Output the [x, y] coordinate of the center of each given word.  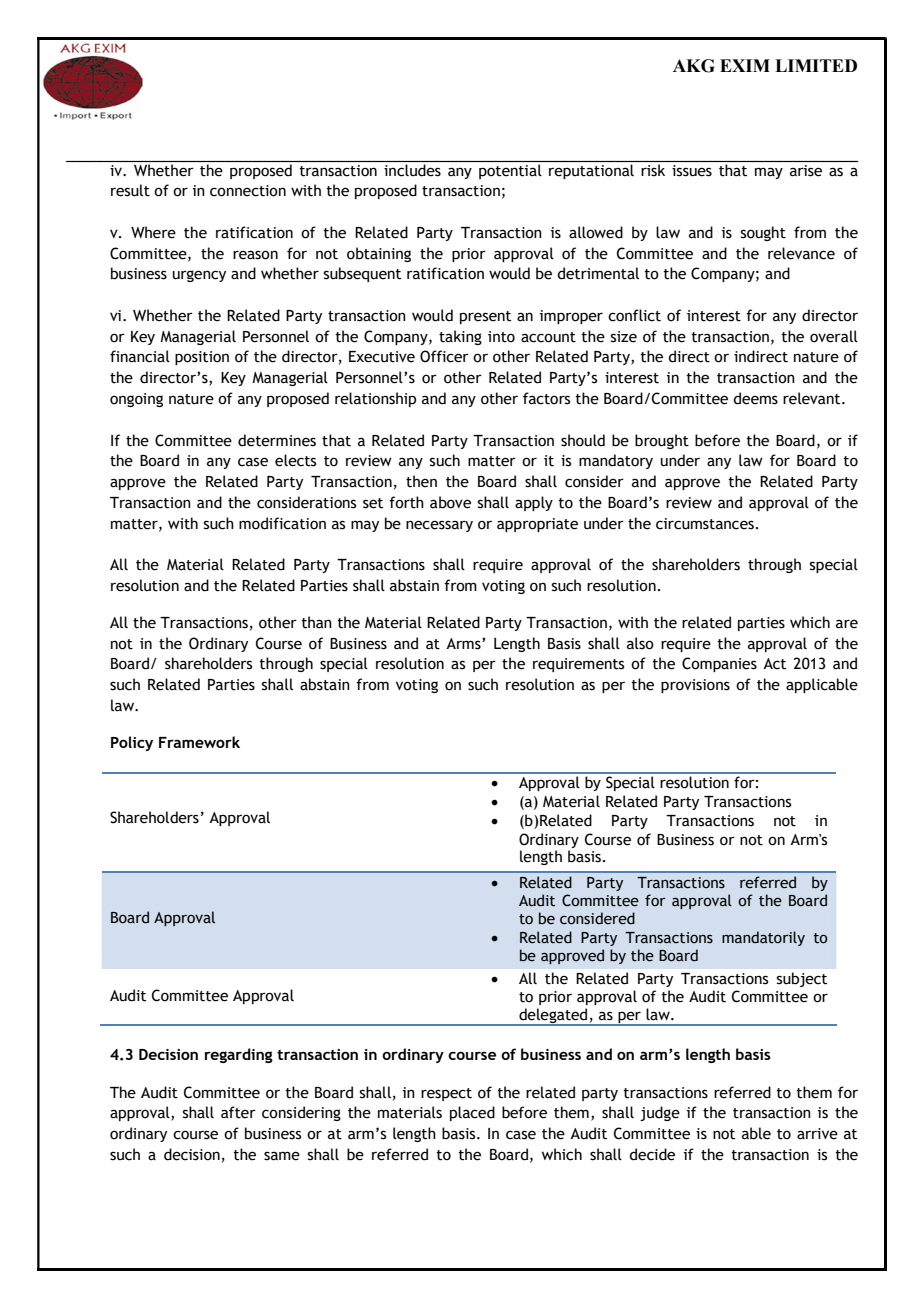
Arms [464, 644]
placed [472, 1113]
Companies [719, 664]
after [238, 1112]
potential [510, 171]
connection [248, 191]
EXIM [745, 65]
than [316, 622]
